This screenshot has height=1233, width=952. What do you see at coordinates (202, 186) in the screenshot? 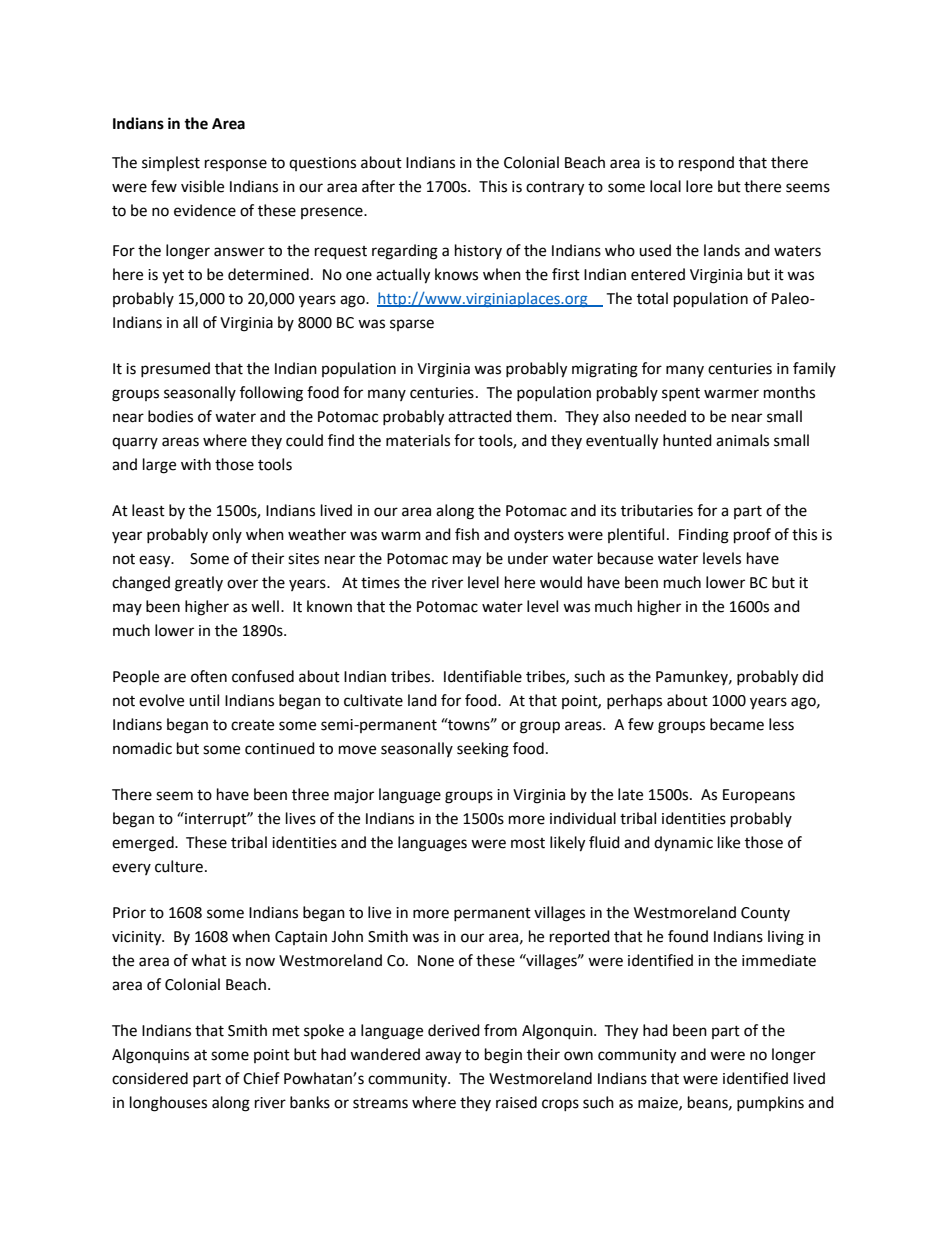
I see `visible` at bounding box center [202, 186].
